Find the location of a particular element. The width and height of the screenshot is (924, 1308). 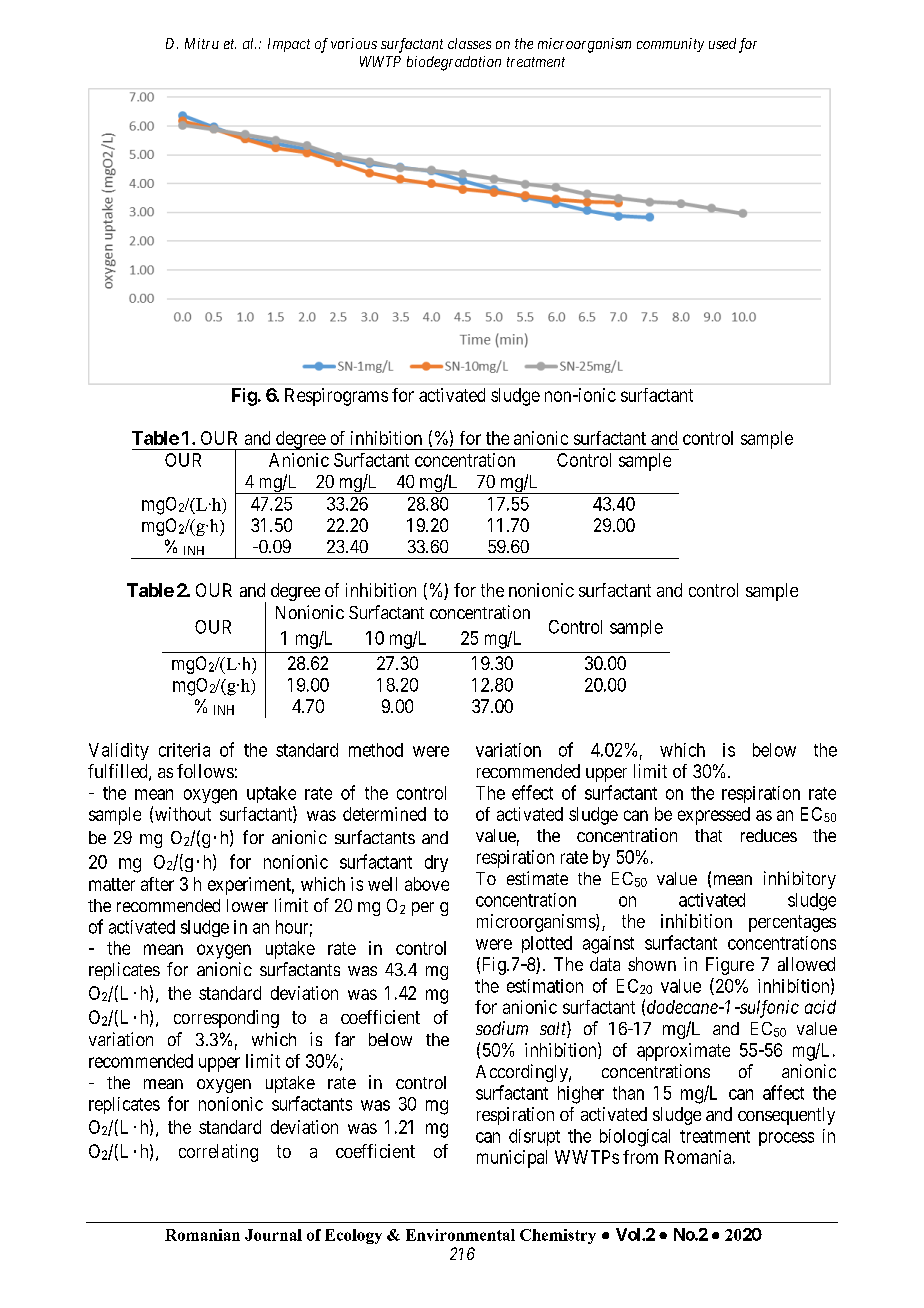

biodegradation is located at coordinates (454, 63).
